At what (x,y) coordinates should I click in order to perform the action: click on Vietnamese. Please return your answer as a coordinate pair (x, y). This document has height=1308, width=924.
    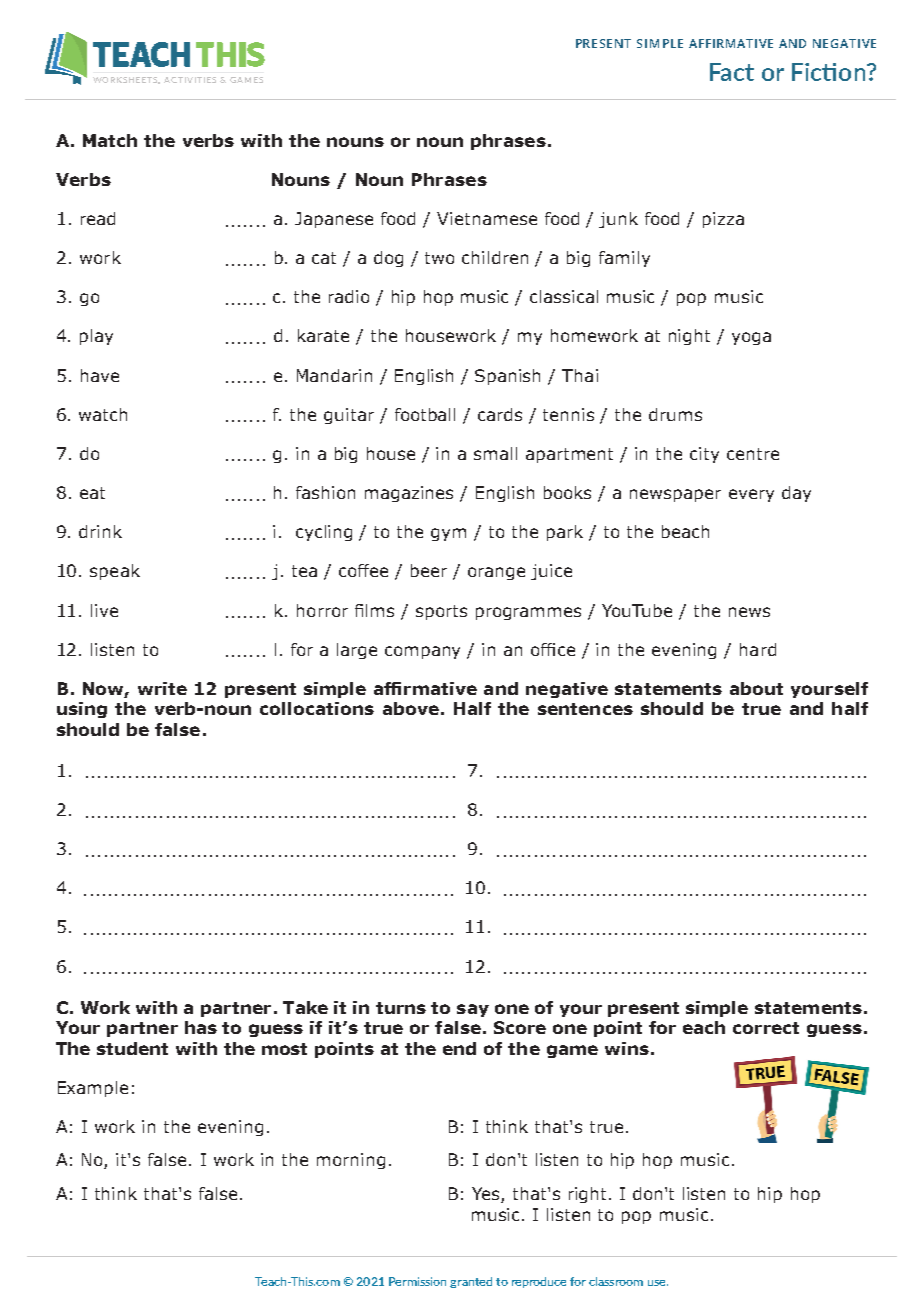
    Looking at the image, I should click on (487, 218).
